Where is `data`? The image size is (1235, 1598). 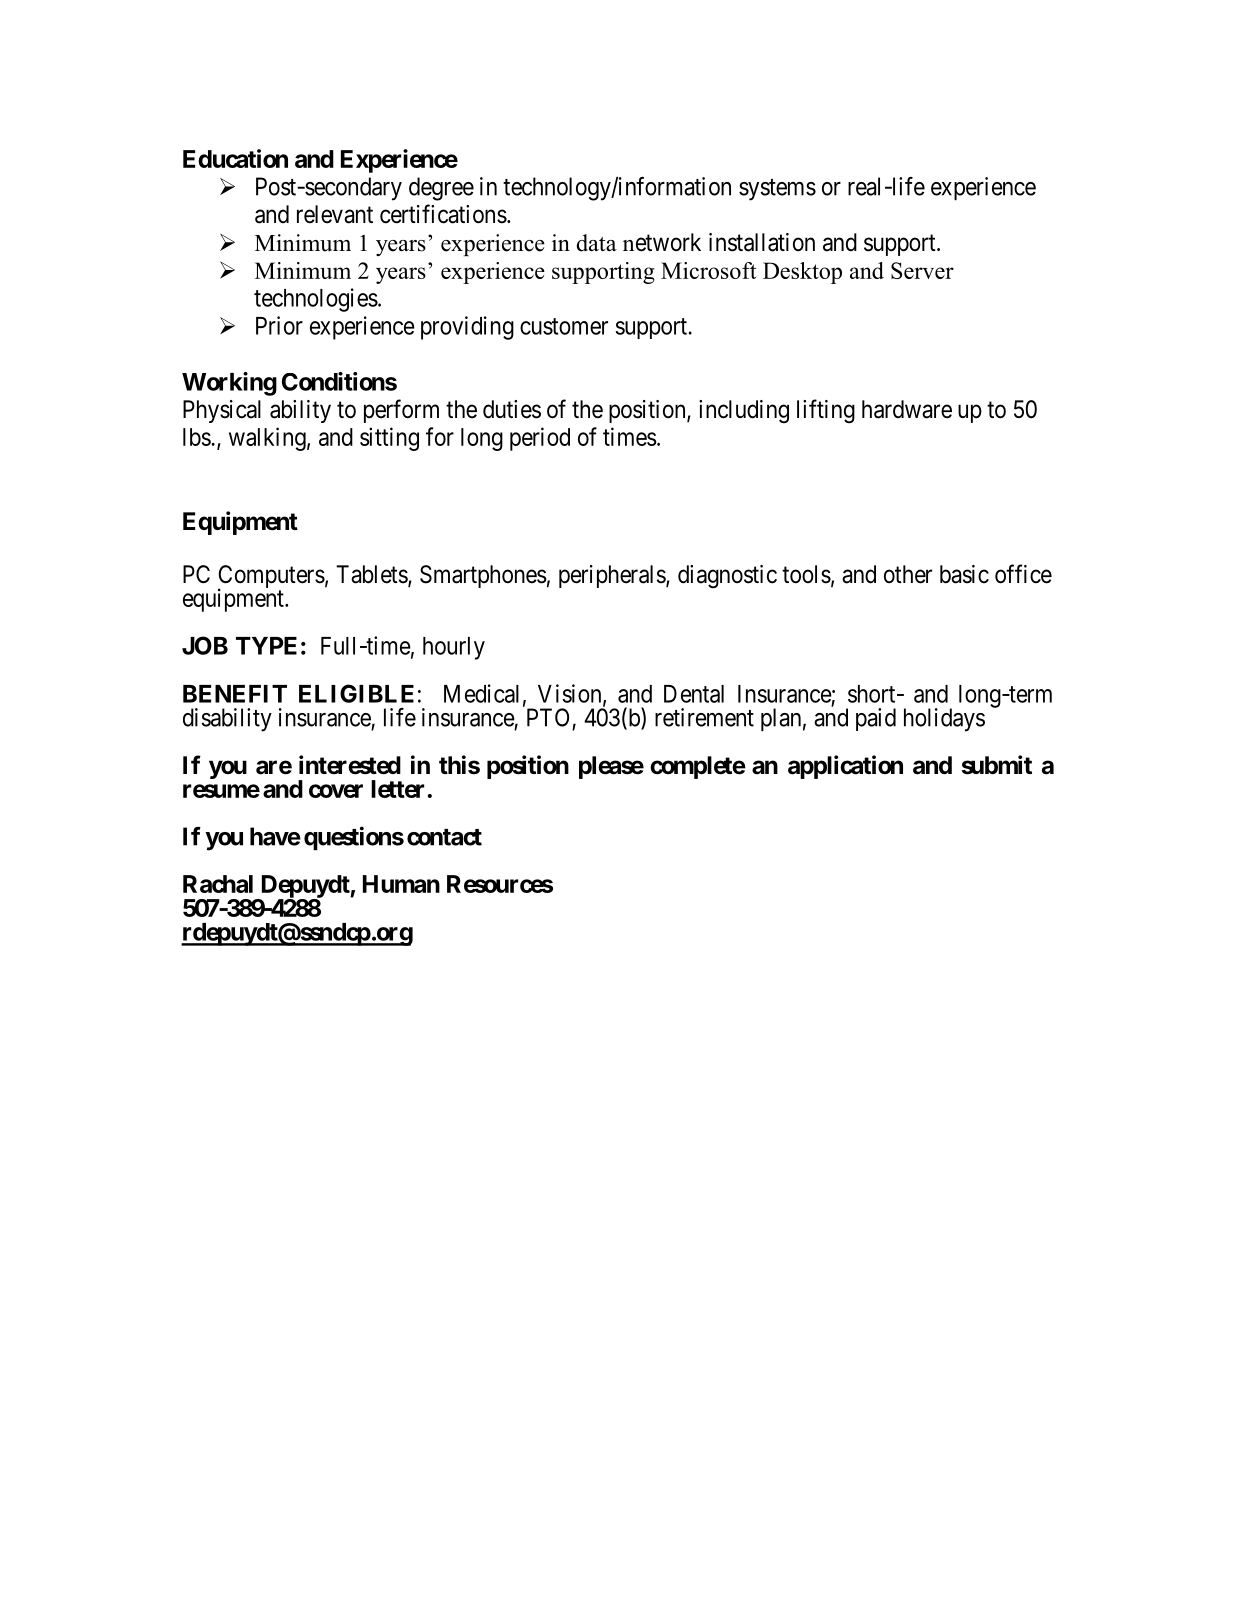 data is located at coordinates (597, 243).
